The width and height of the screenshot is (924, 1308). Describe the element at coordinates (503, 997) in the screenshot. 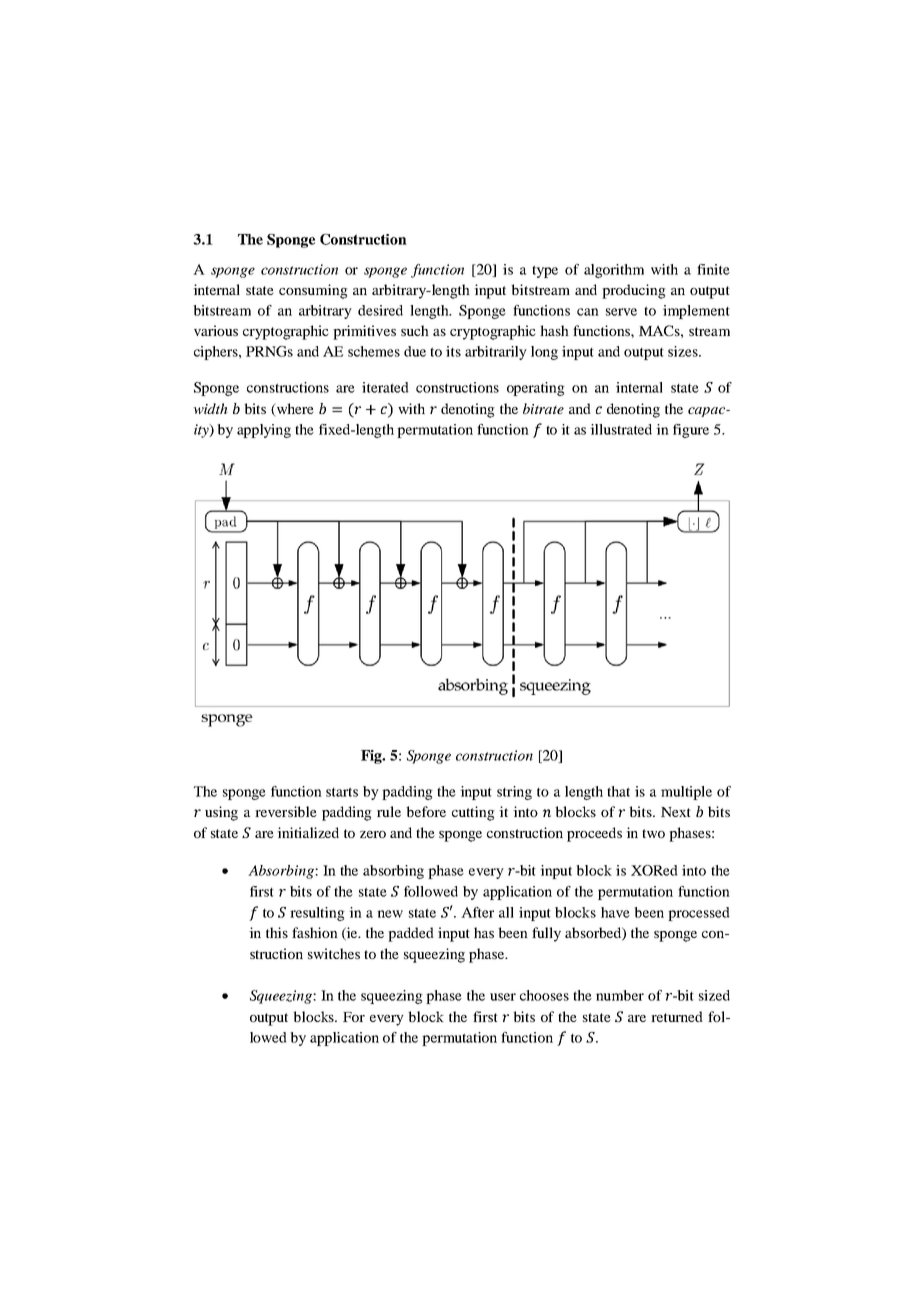

I see `user` at that location.
